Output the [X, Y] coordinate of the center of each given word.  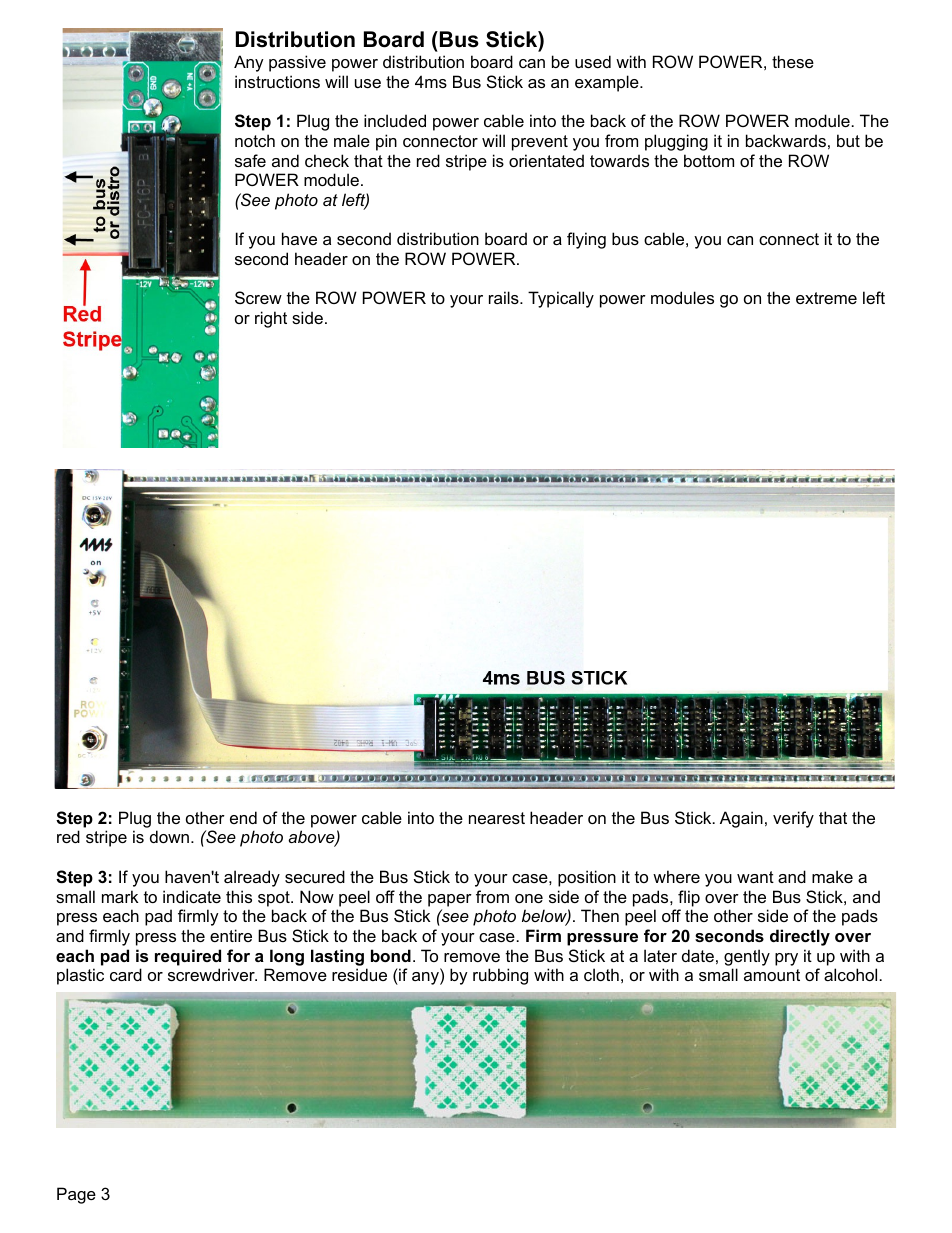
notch [255, 140]
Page [76, 1195]
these [793, 61]
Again [741, 819]
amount [772, 975]
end [243, 817]
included [395, 120]
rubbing [500, 976]
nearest [497, 818]
